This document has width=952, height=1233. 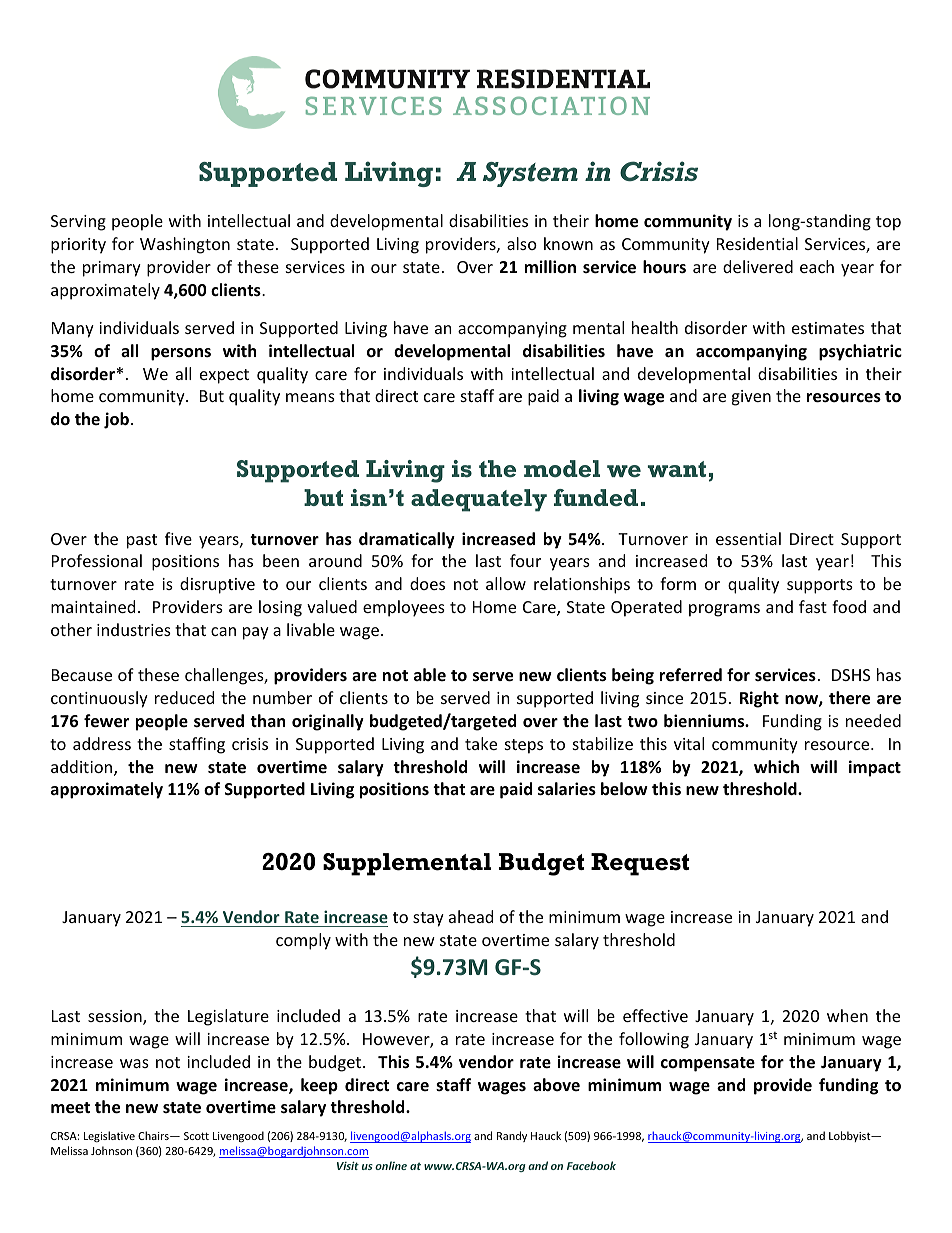 I want to click on Right, so click(x=759, y=699).
